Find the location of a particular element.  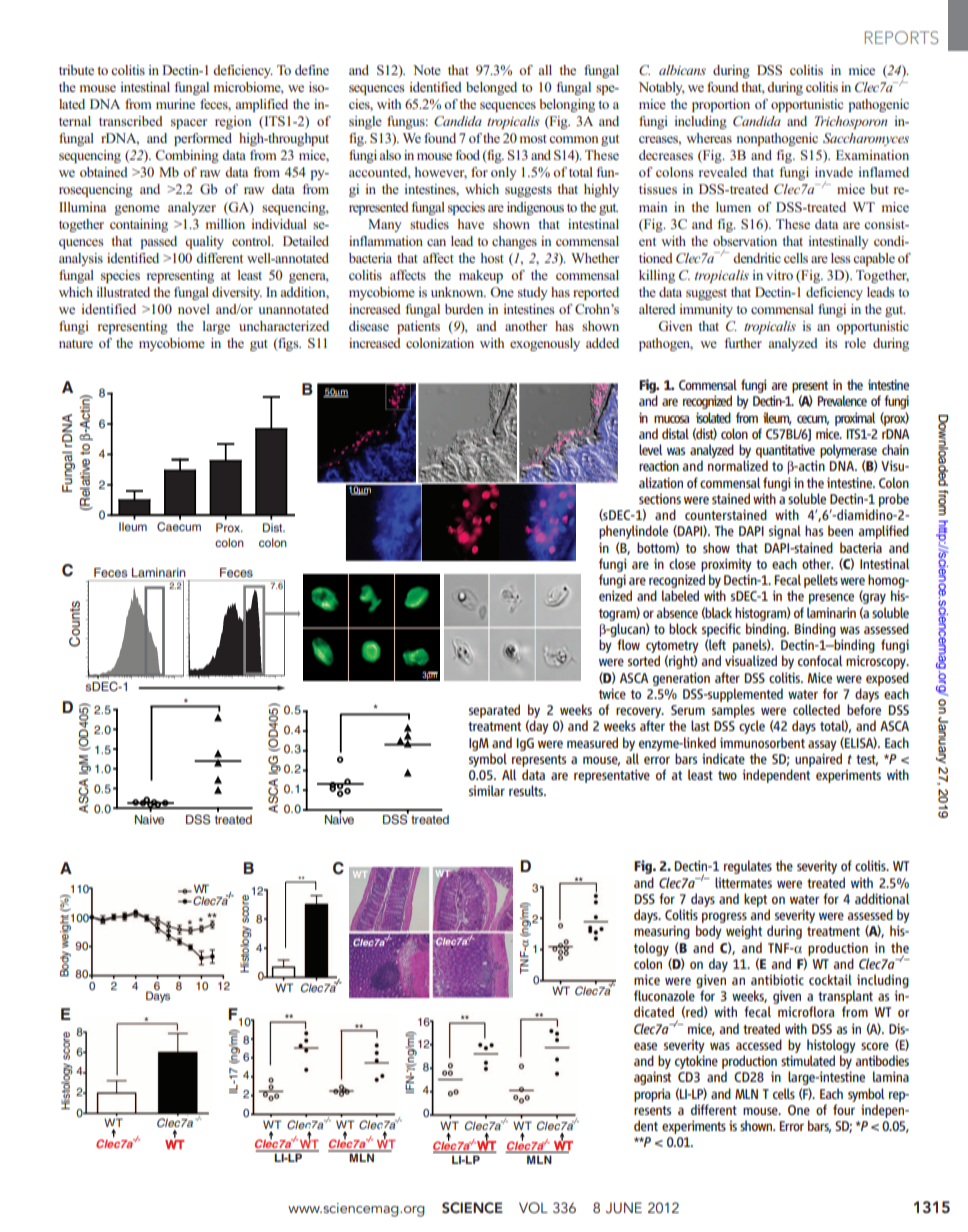

flow is located at coordinates (628, 644).
